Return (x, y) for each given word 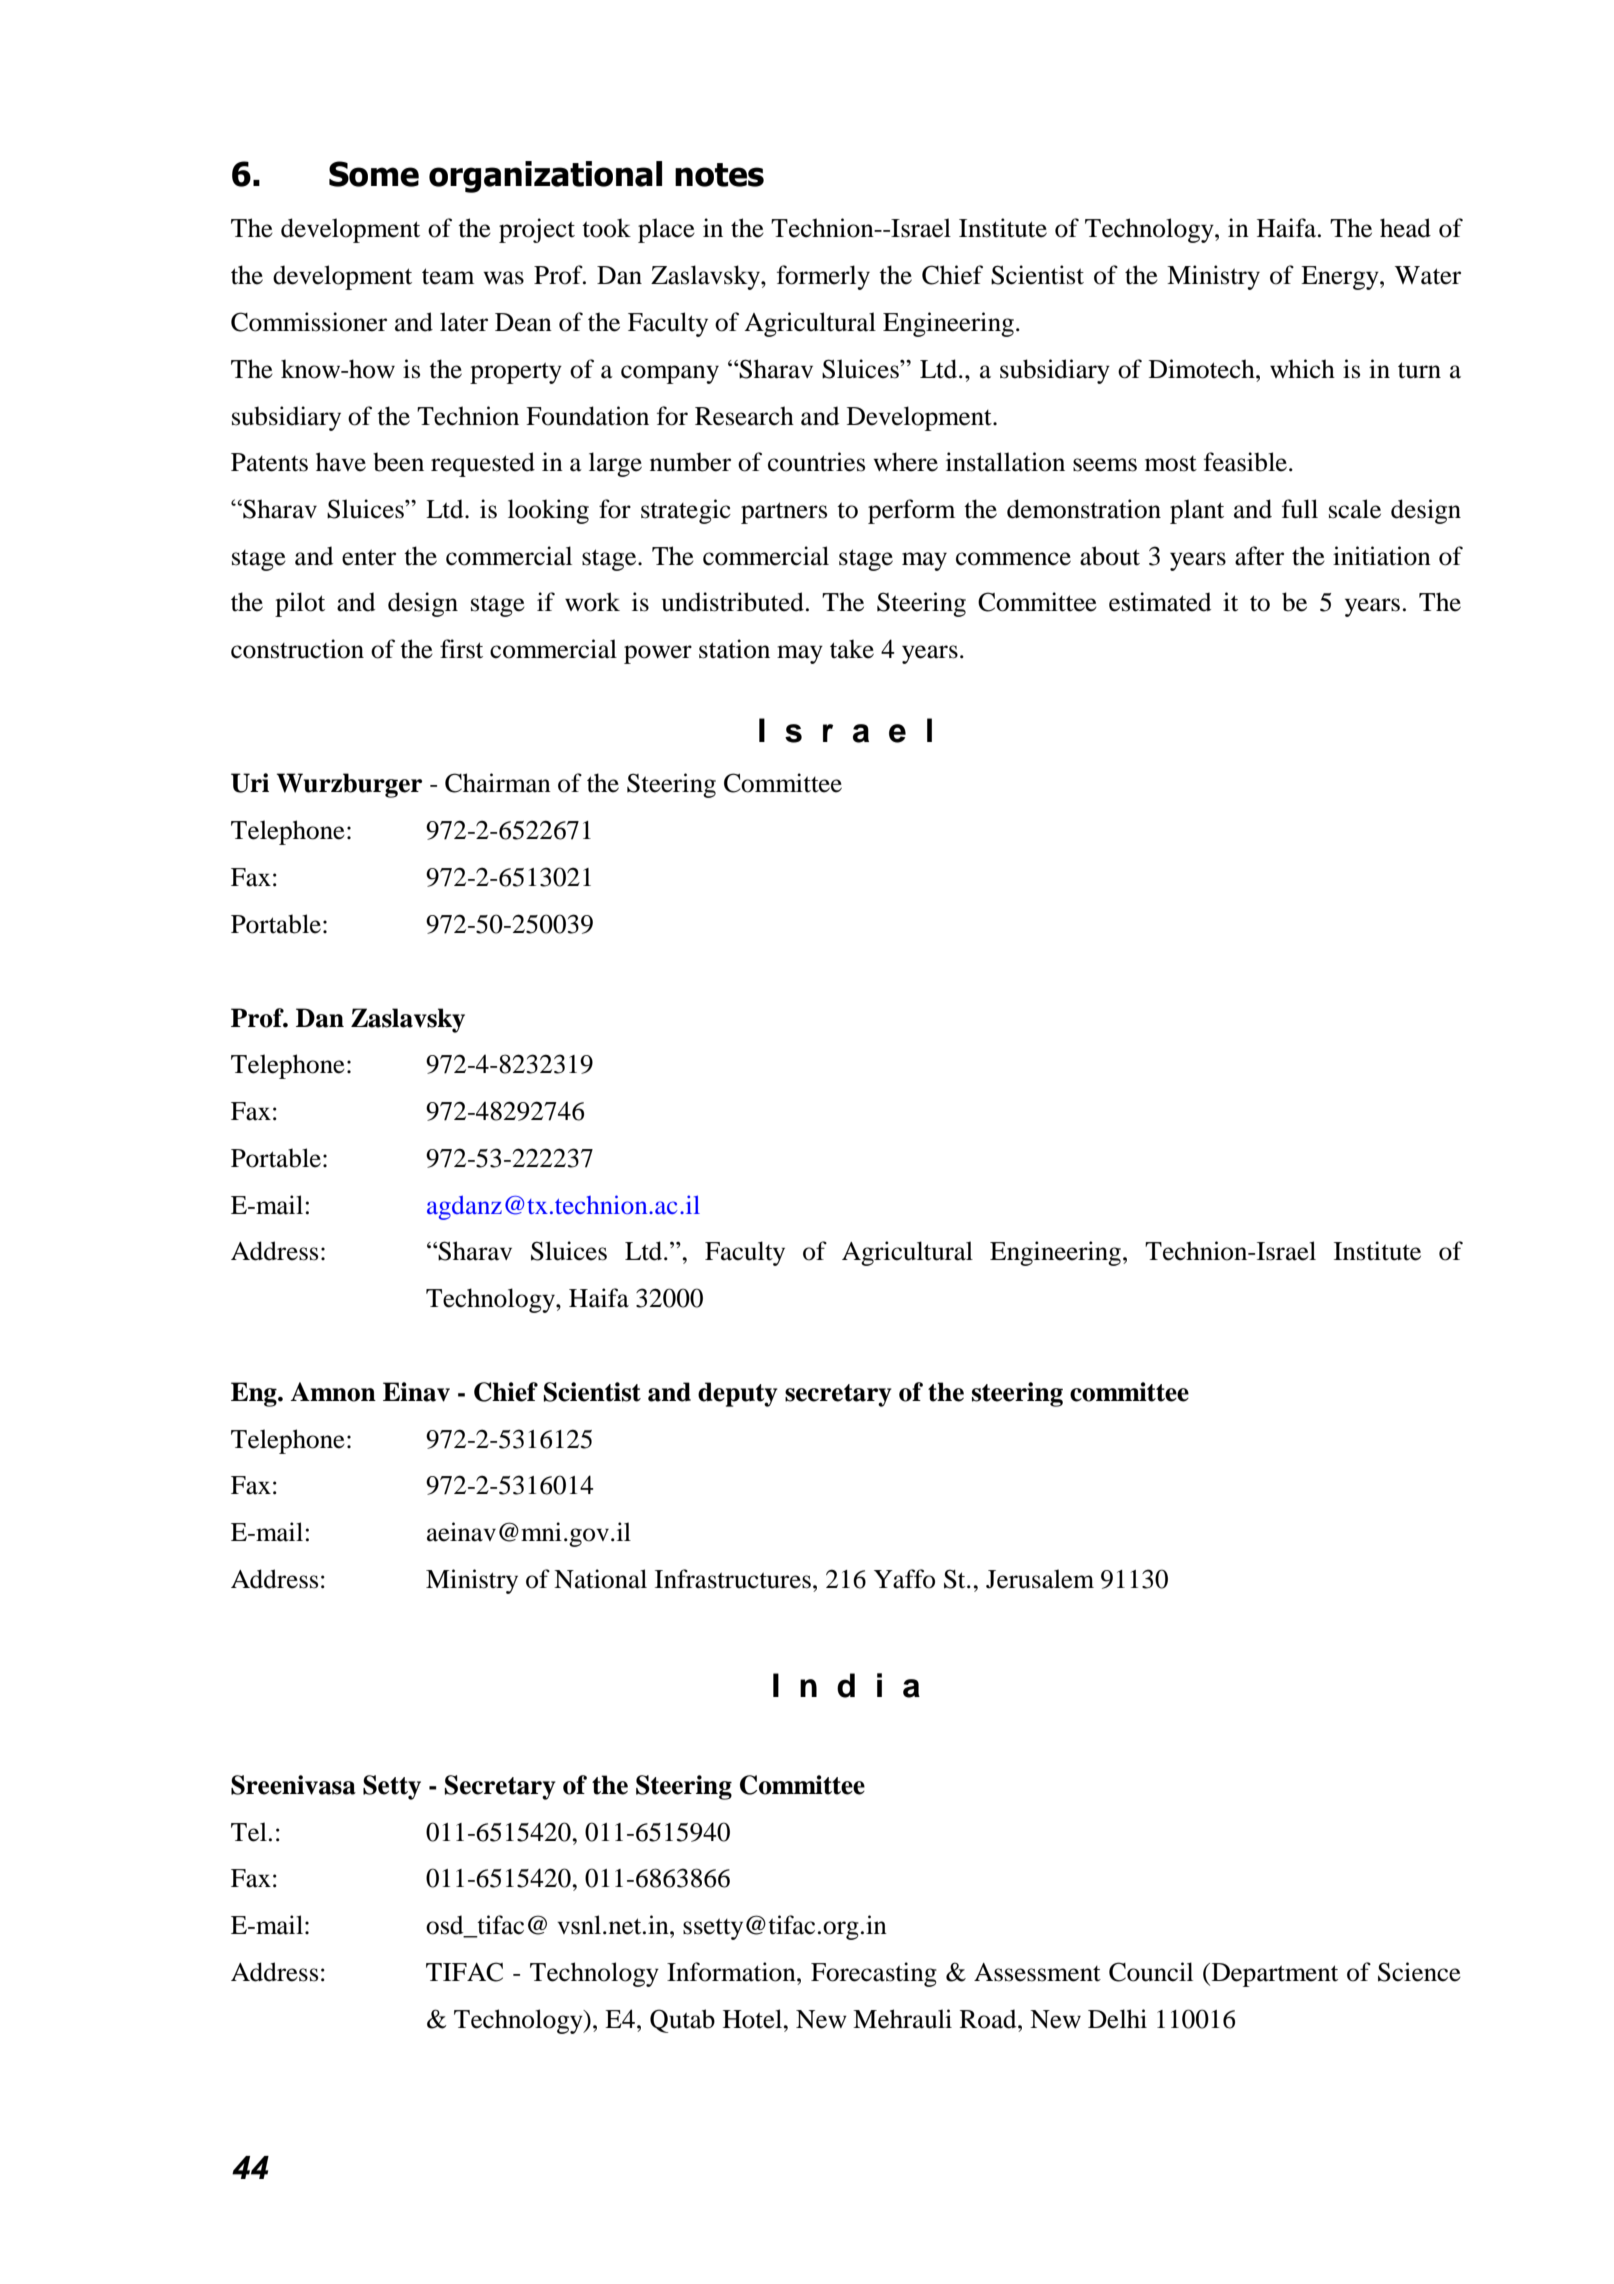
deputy (738, 1394)
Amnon (333, 1392)
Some (374, 174)
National (600, 1579)
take (852, 649)
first (461, 649)
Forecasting (874, 1974)
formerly (823, 277)
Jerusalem (1040, 1579)
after (1259, 556)
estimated (1160, 602)
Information (732, 1972)
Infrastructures (733, 1579)
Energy (1341, 278)
